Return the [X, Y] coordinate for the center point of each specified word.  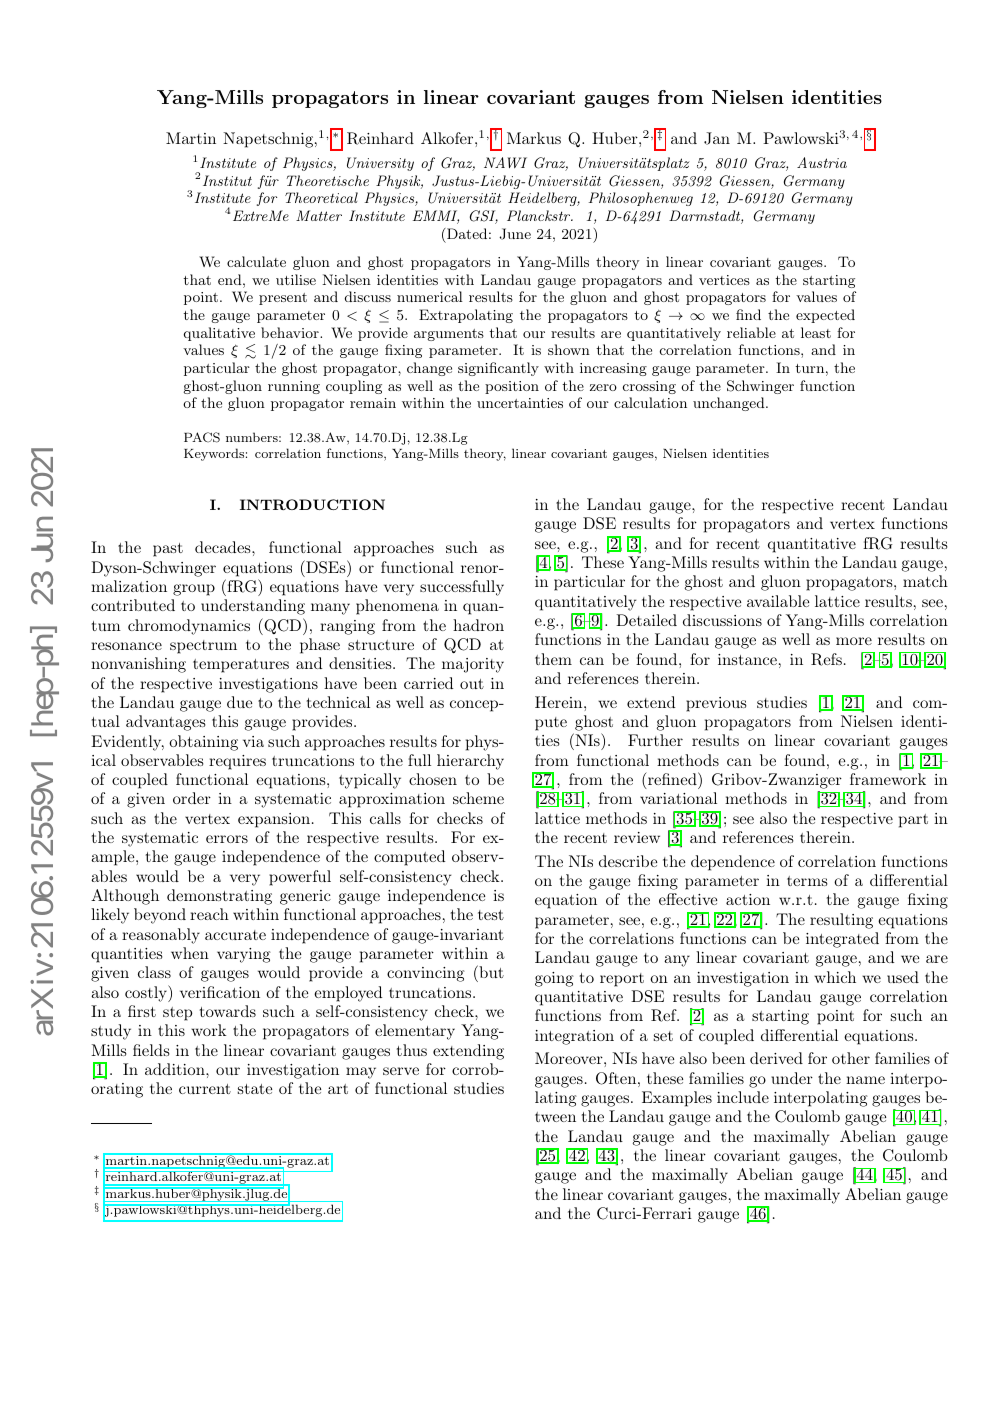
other [851, 1058]
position [512, 387]
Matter [319, 215]
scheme [478, 798]
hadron [478, 625]
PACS [202, 437]
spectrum [203, 647]
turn [809, 368]
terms [807, 881]
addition [176, 1069]
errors [227, 839]
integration [574, 1037]
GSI [484, 217]
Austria [822, 162]
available [778, 601]
